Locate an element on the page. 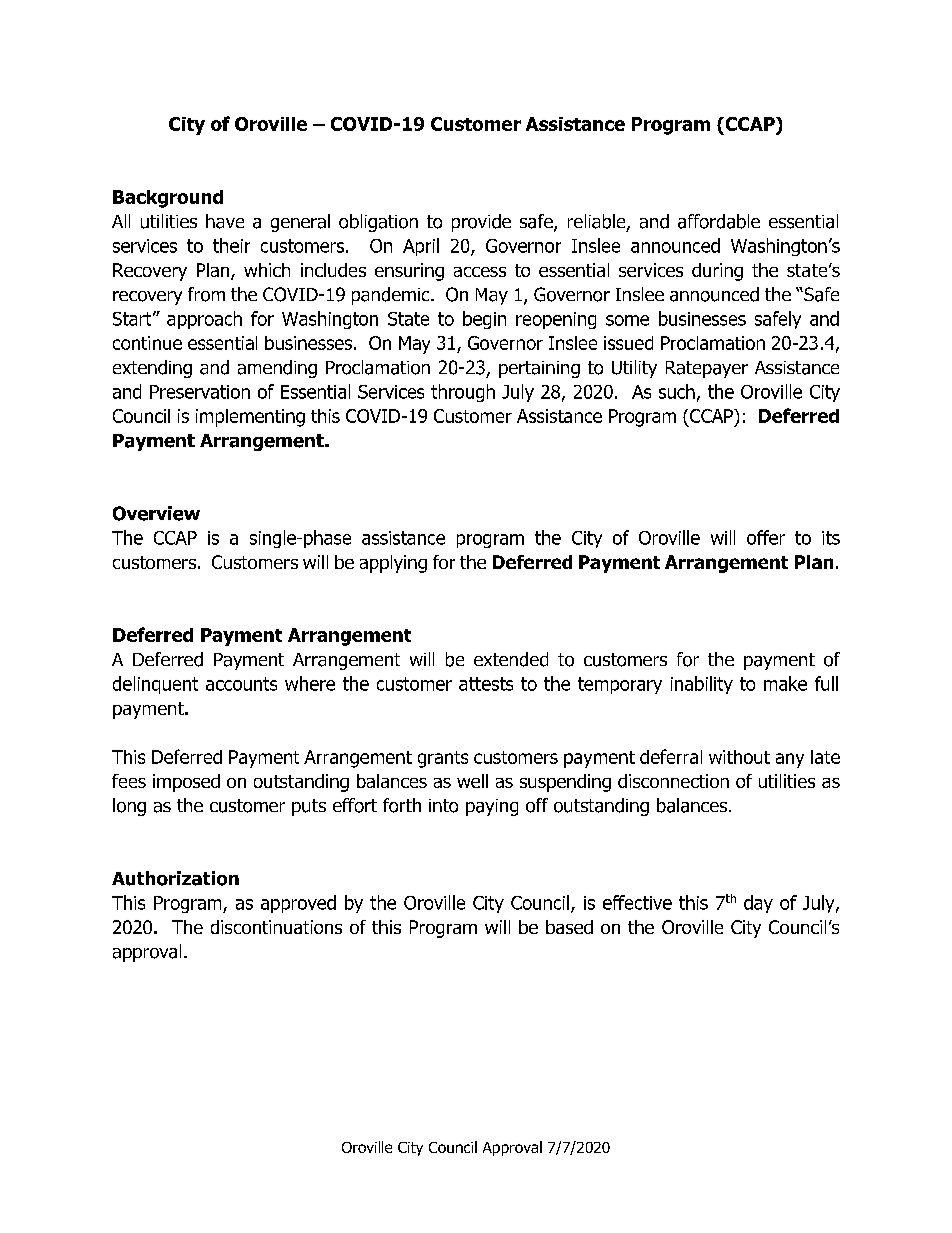 The width and height of the page is (952, 1233). affordable is located at coordinates (719, 221).
